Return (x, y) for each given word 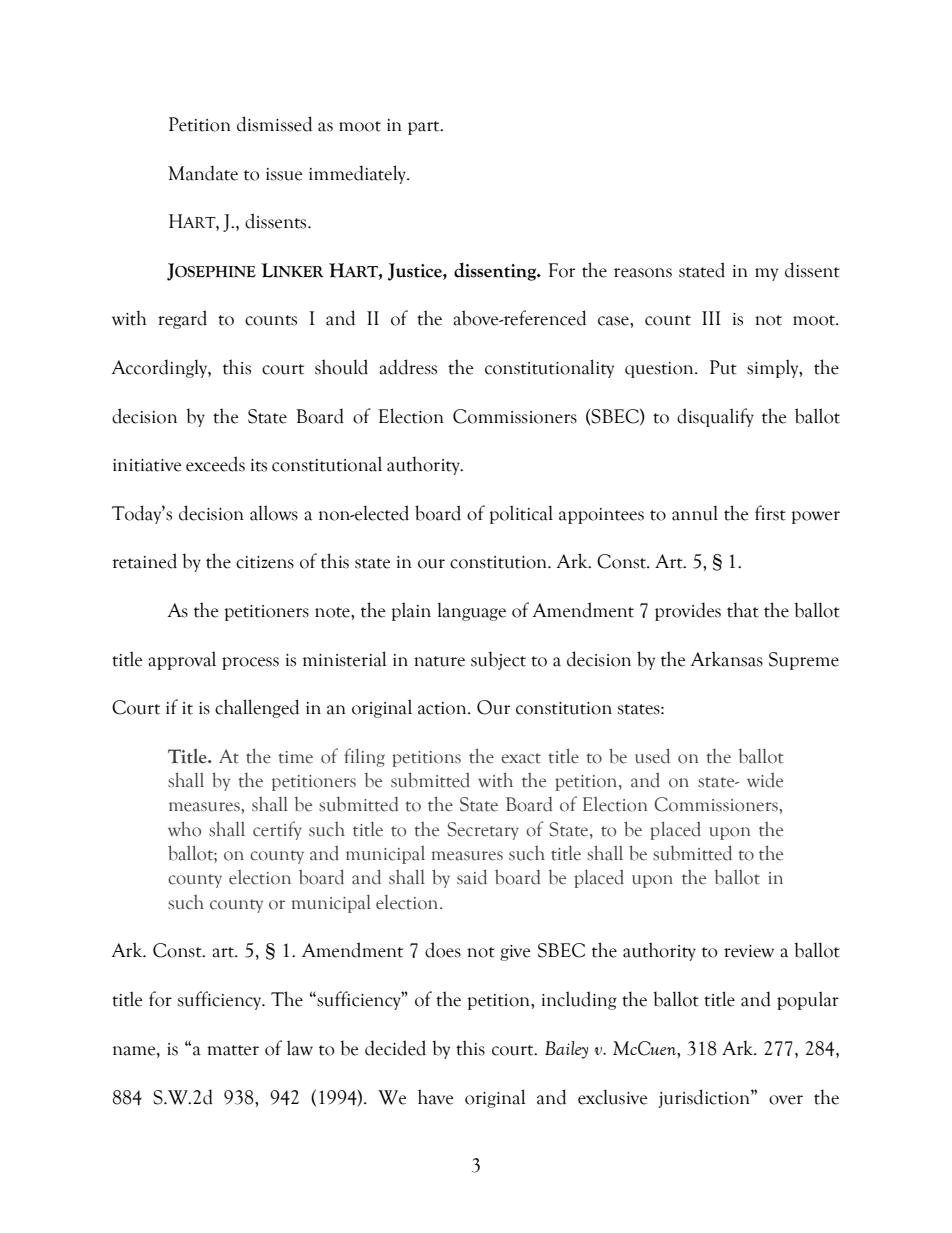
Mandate (203, 173)
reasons (643, 273)
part (425, 128)
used (652, 756)
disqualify (715, 417)
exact (521, 758)
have (436, 1097)
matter (233, 1050)
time (295, 757)
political (521, 514)
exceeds (215, 464)
